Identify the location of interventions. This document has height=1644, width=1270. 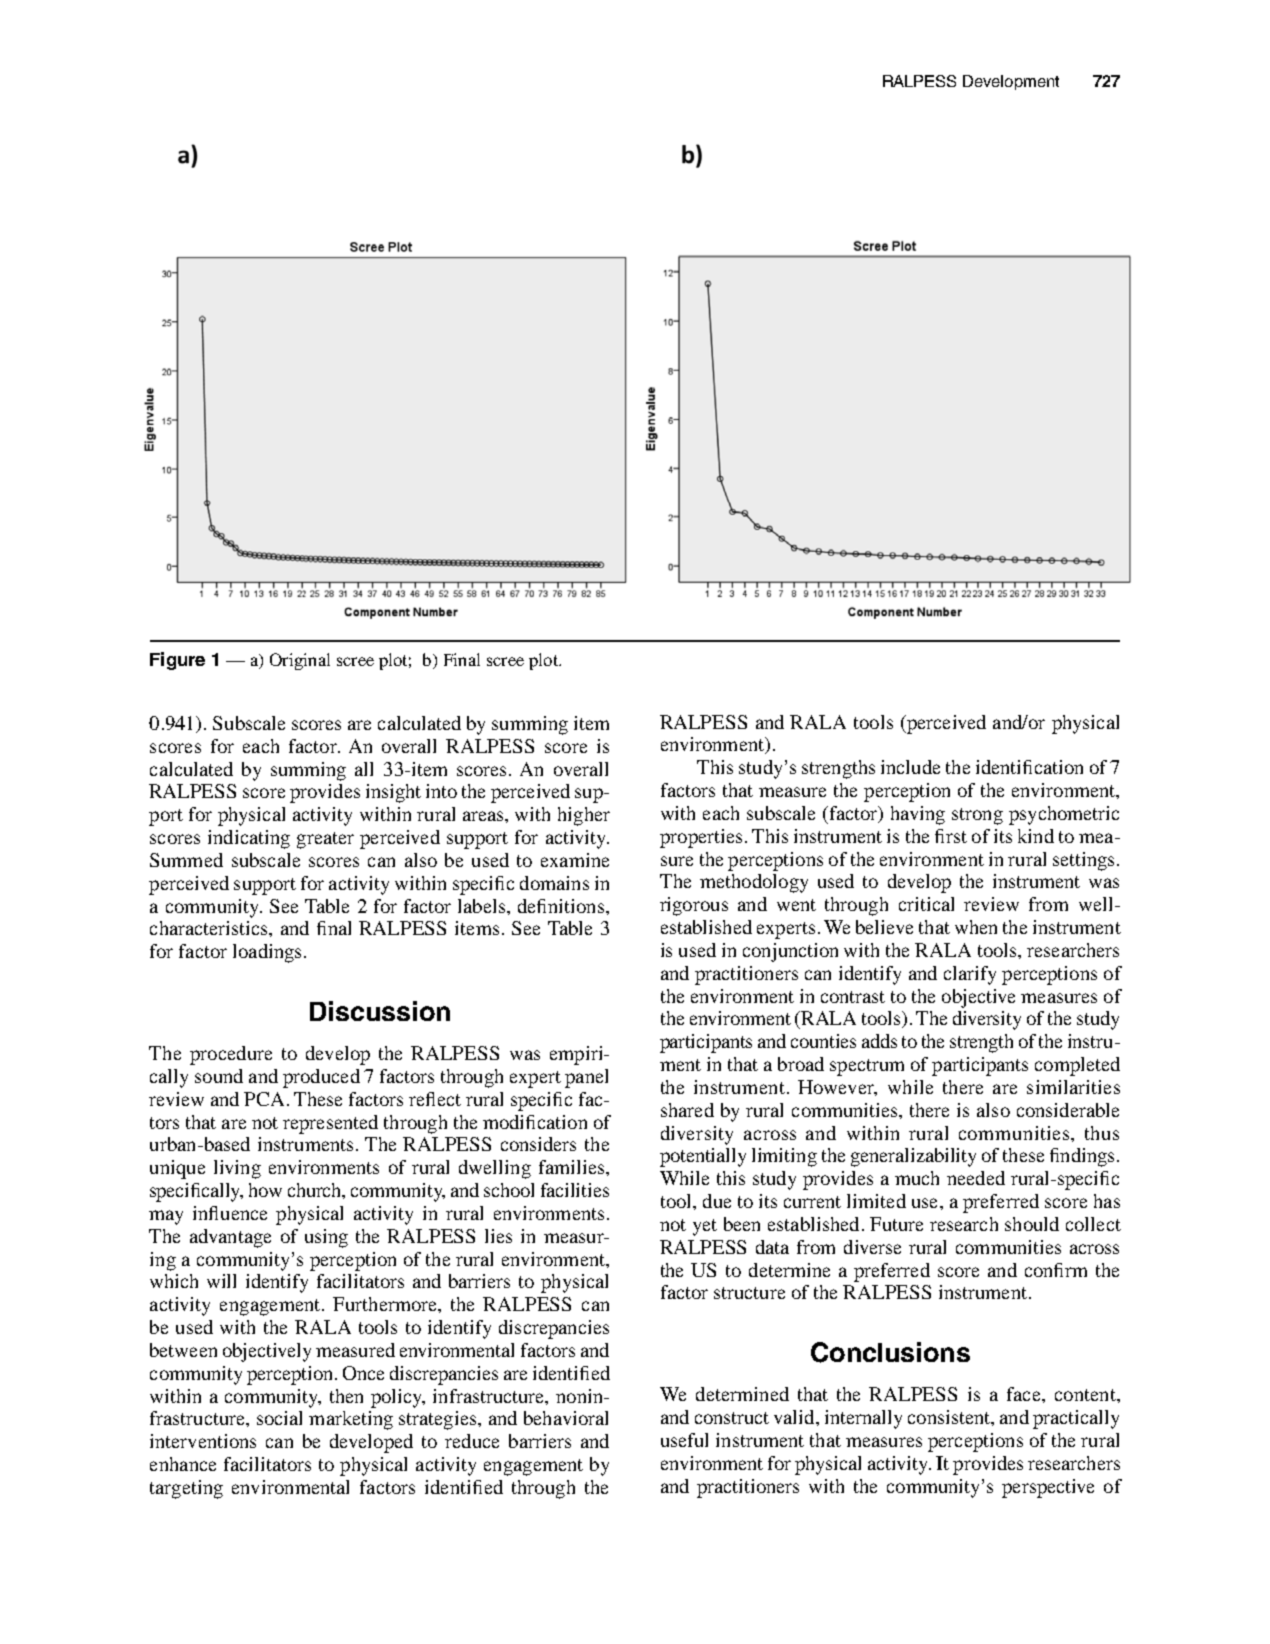
(203, 1441).
